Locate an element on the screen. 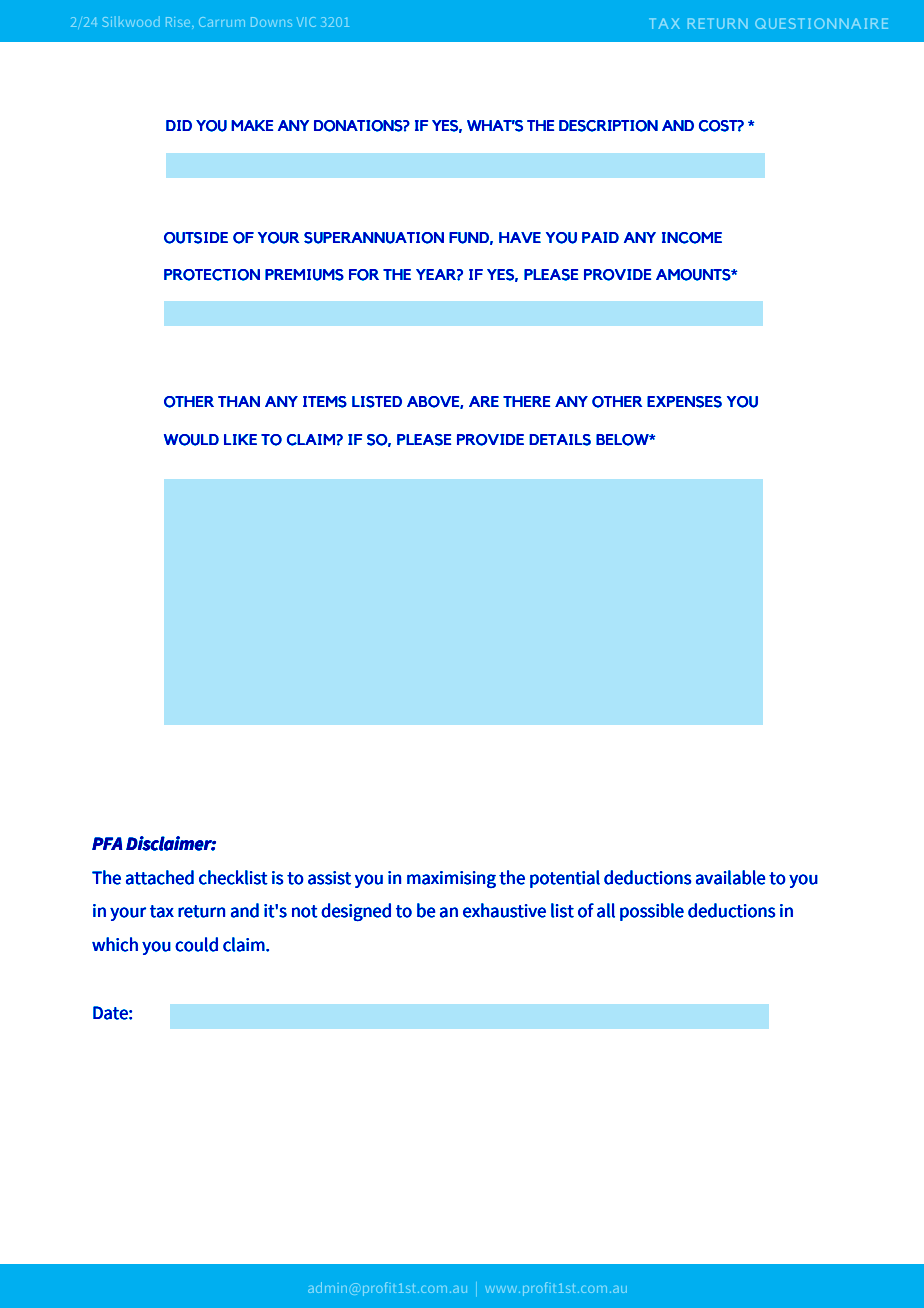 This screenshot has height=1308, width=924. DETAILS is located at coordinates (560, 440).
